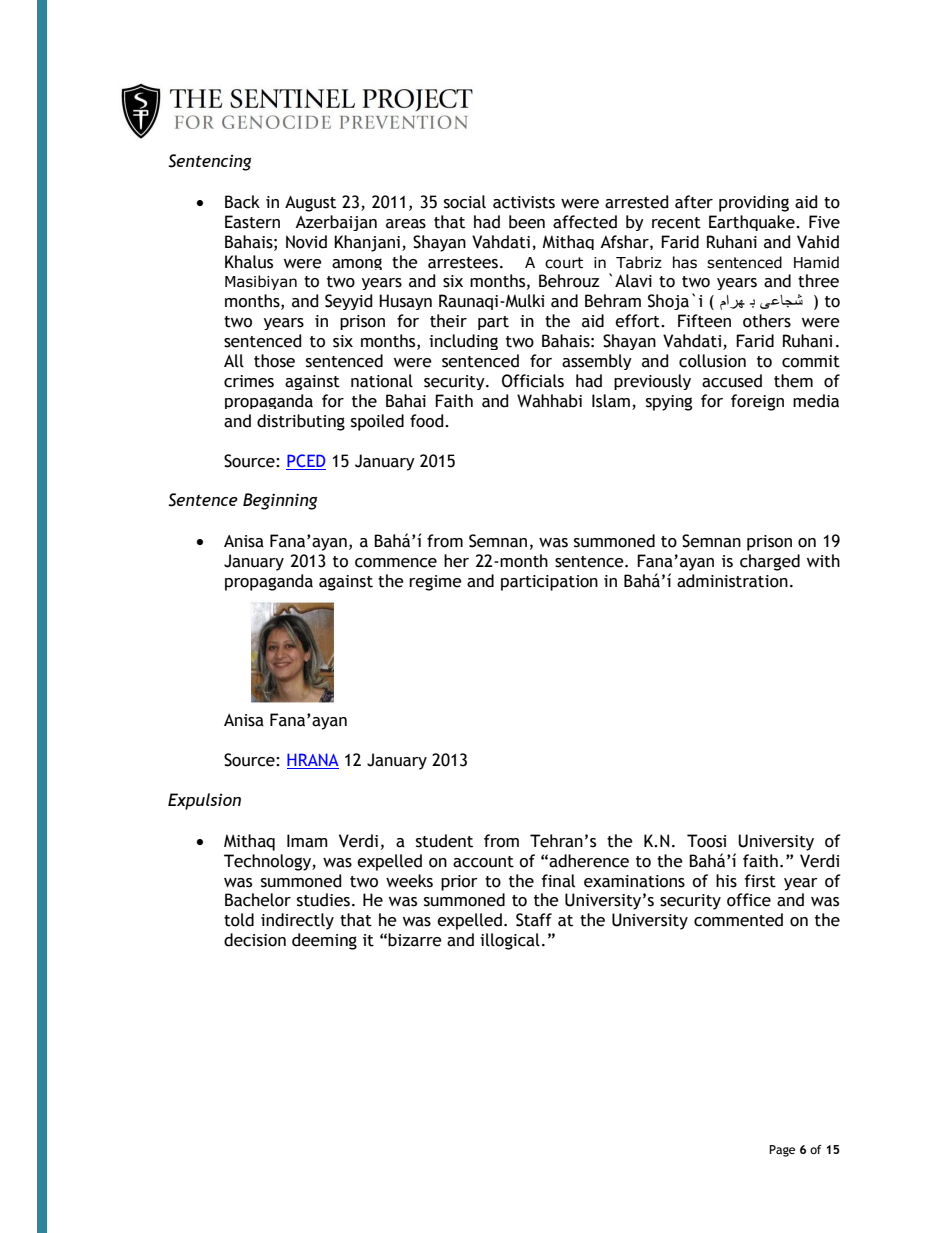  I want to click on regime, so click(435, 583).
